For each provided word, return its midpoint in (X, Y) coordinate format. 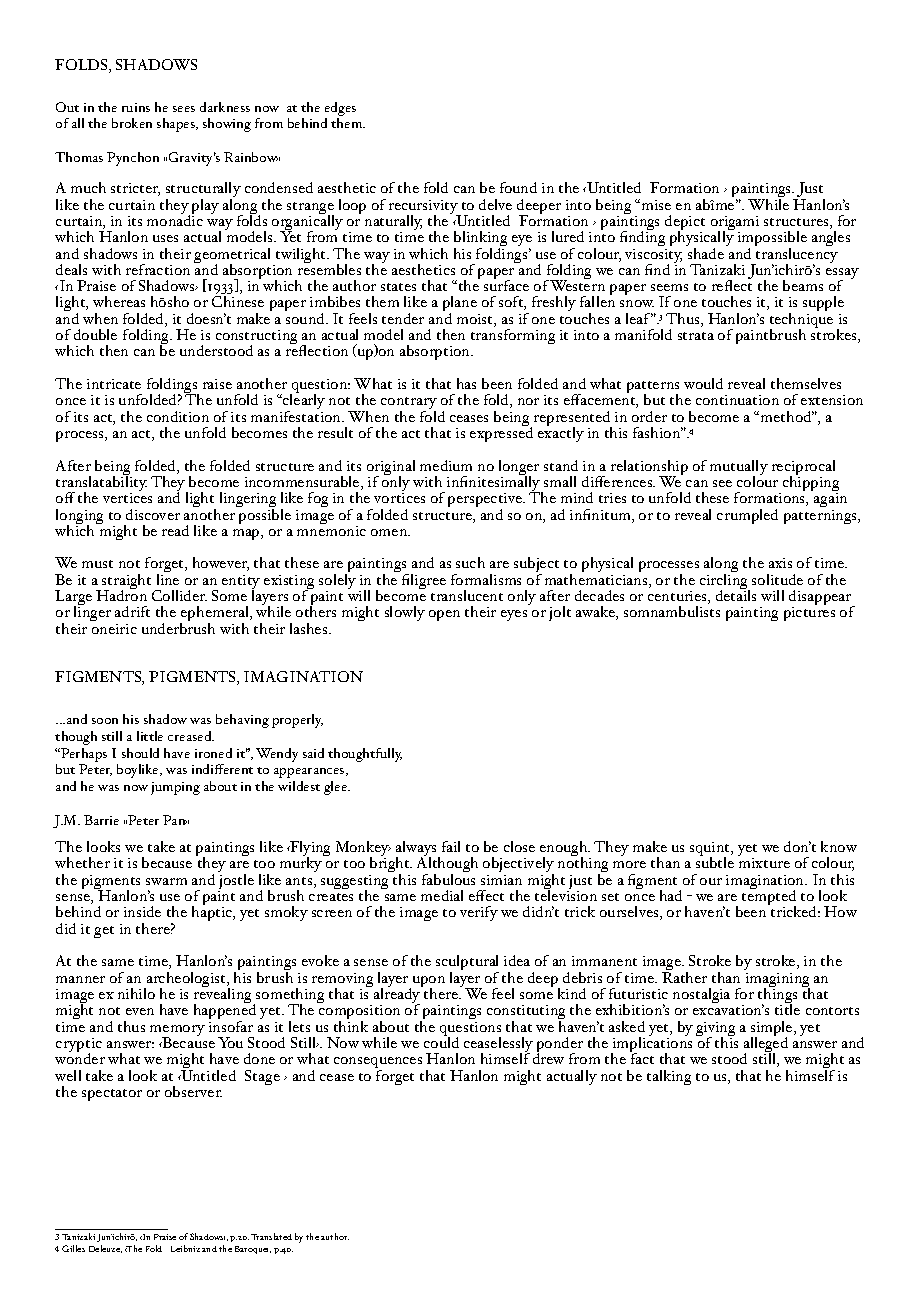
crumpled (747, 516)
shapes (177, 125)
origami (735, 224)
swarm (166, 881)
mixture (764, 863)
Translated (271, 1236)
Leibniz (185, 1248)
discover (153, 514)
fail (451, 846)
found (518, 187)
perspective (486, 501)
